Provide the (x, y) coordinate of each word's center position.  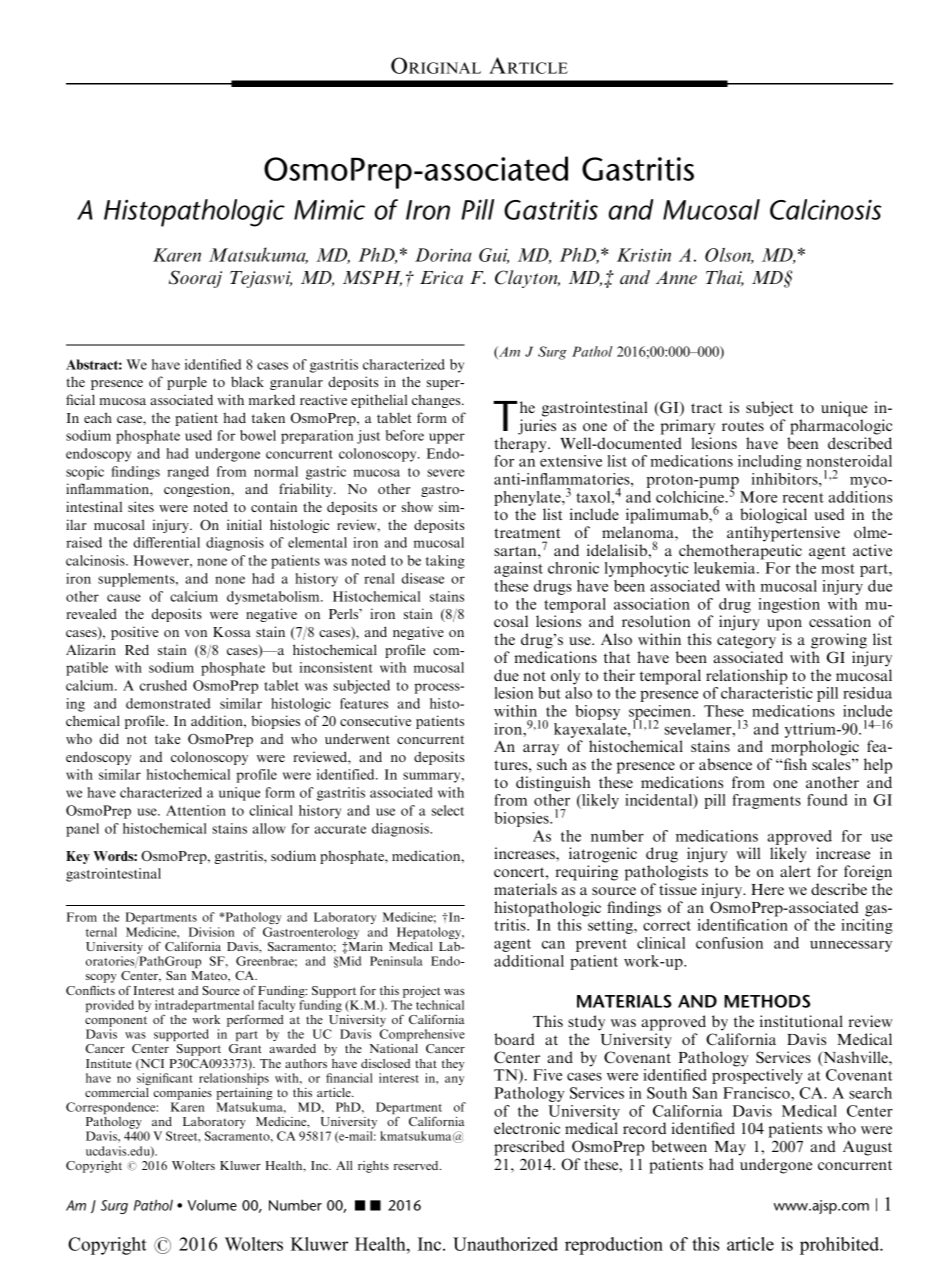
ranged (188, 473)
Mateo (210, 975)
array (541, 750)
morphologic (815, 748)
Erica (441, 278)
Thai (725, 278)
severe (446, 473)
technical (440, 1005)
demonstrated (168, 703)
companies (183, 1094)
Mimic (329, 210)
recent (803, 498)
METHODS (767, 1001)
